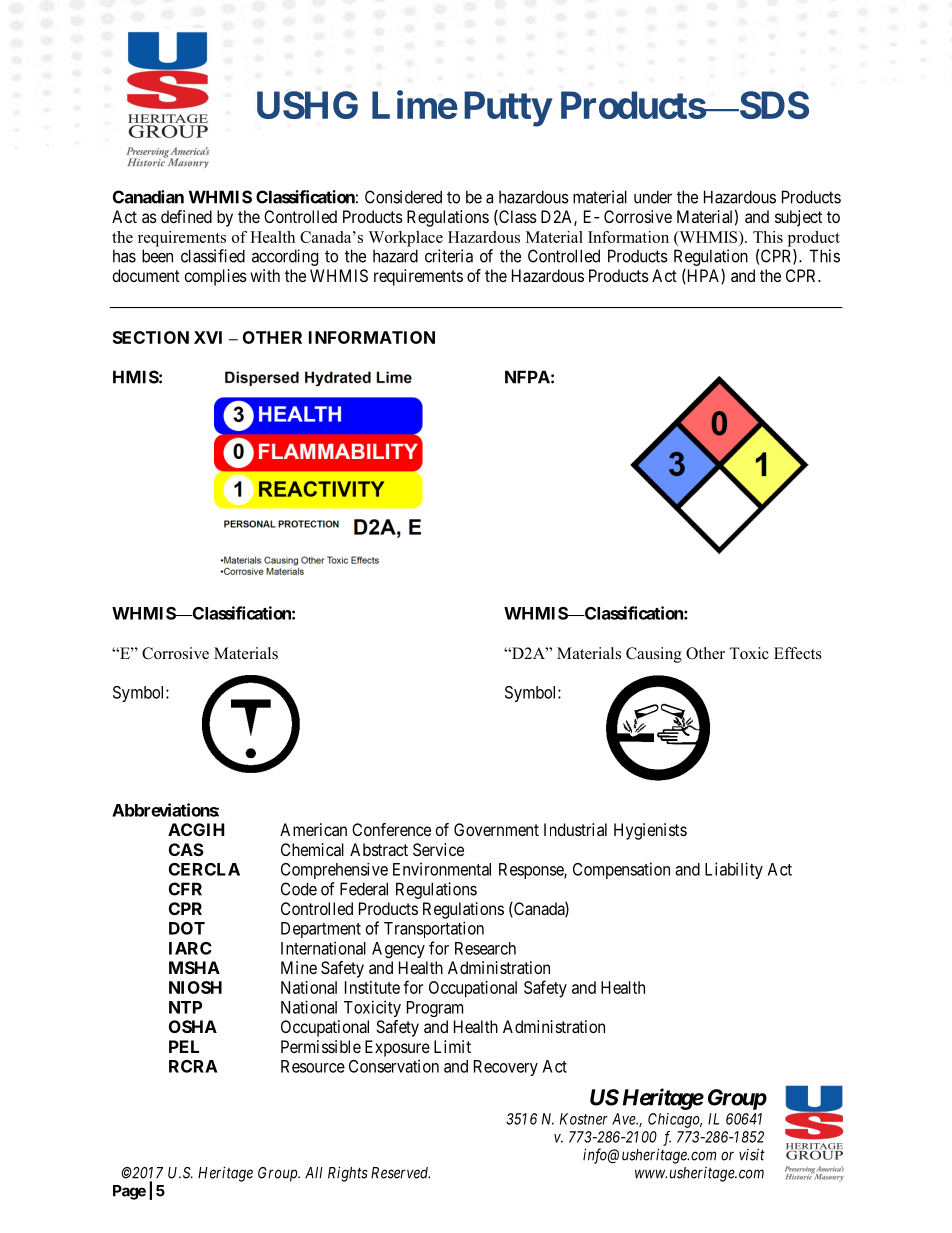 Image resolution: width=952 pixels, height=1233 pixels. Describe the element at coordinates (314, 1173) in the screenshot. I see `All` at that location.
